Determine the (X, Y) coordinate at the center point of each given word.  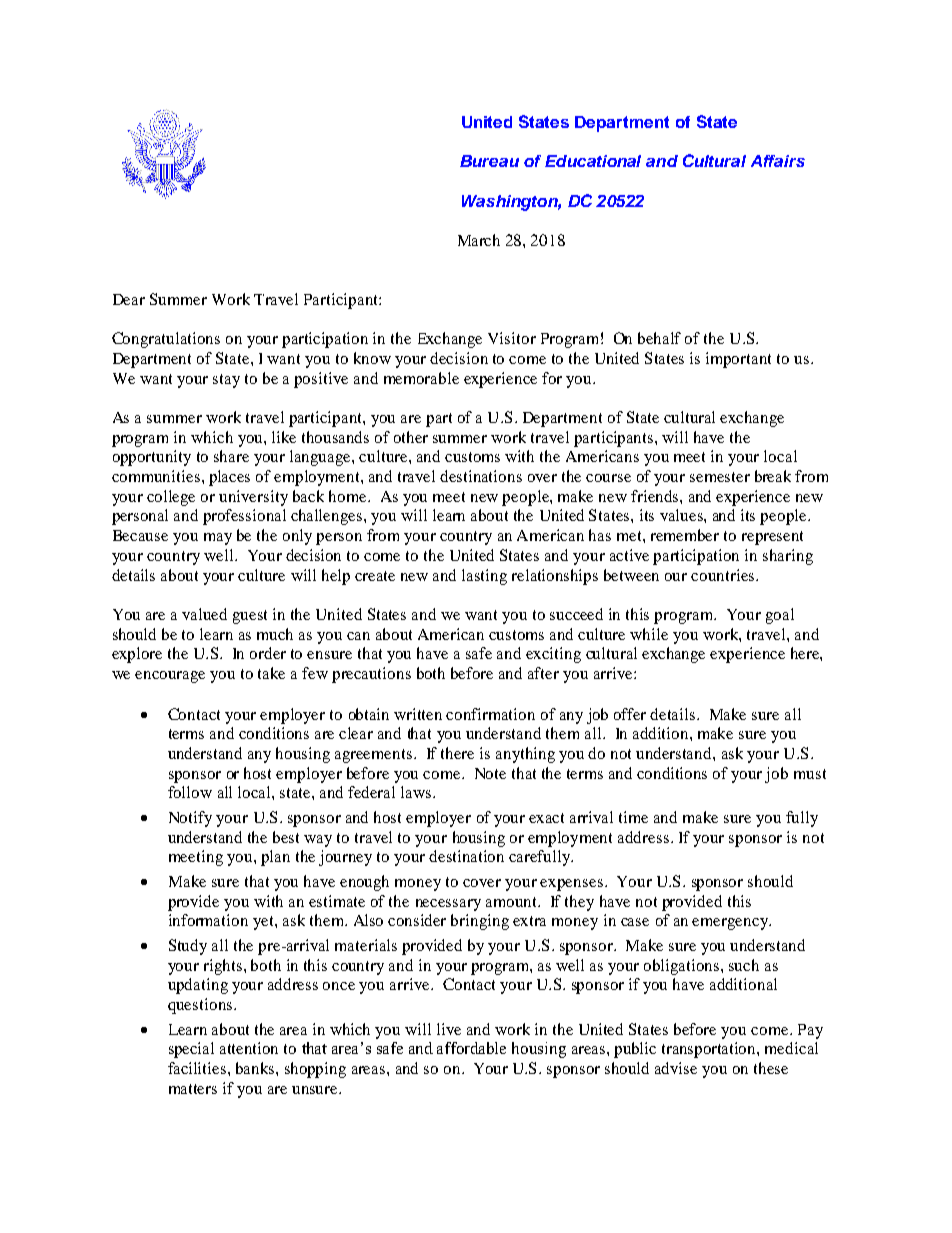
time (633, 817)
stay (226, 381)
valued (204, 614)
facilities (198, 1068)
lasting (484, 577)
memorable (421, 378)
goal (780, 616)
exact (546, 818)
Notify (190, 819)
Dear (129, 299)
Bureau (489, 161)
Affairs (778, 161)
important (738, 360)
